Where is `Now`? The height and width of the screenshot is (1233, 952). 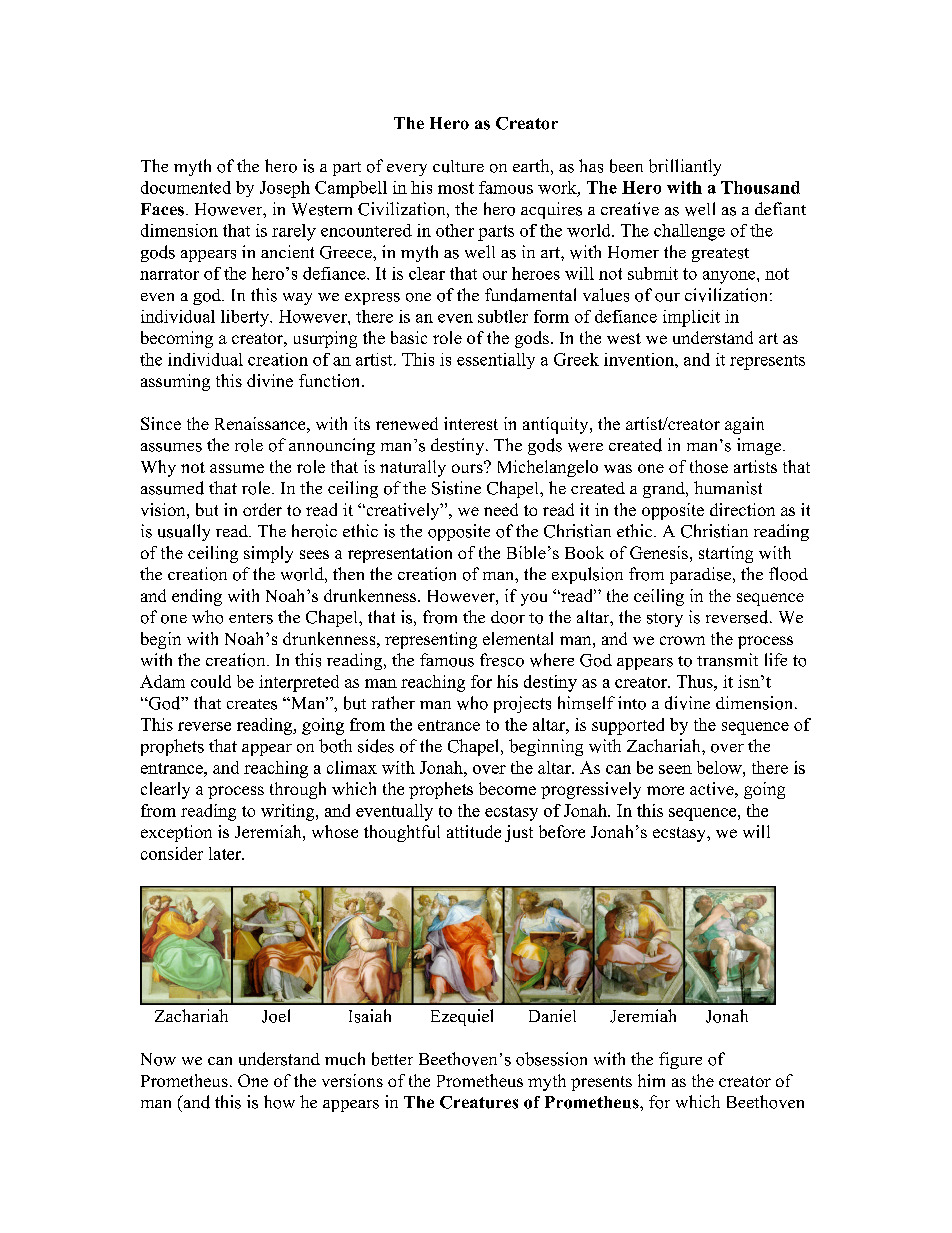 Now is located at coordinates (158, 1059).
